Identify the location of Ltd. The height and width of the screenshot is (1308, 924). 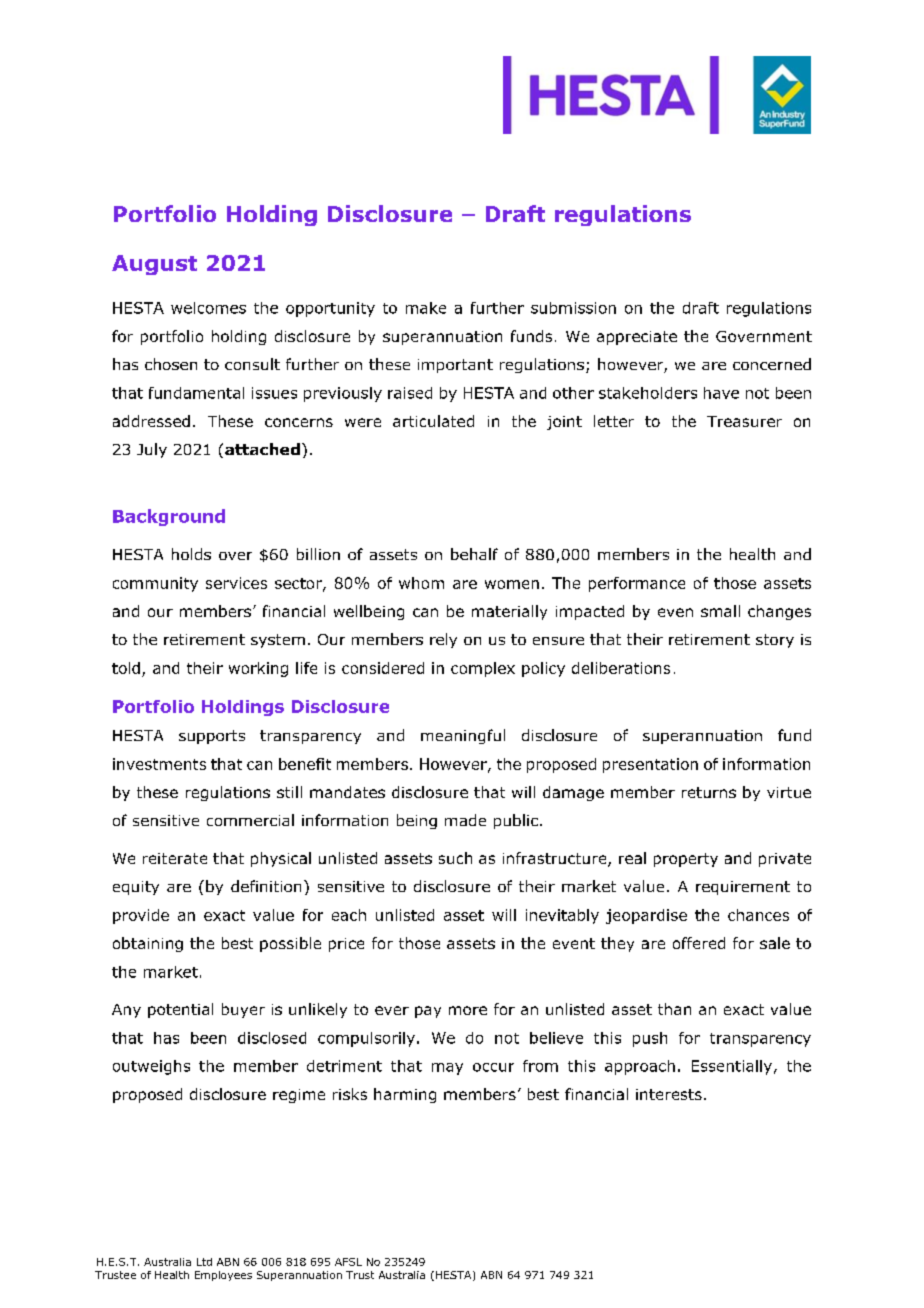
(204, 1262).
